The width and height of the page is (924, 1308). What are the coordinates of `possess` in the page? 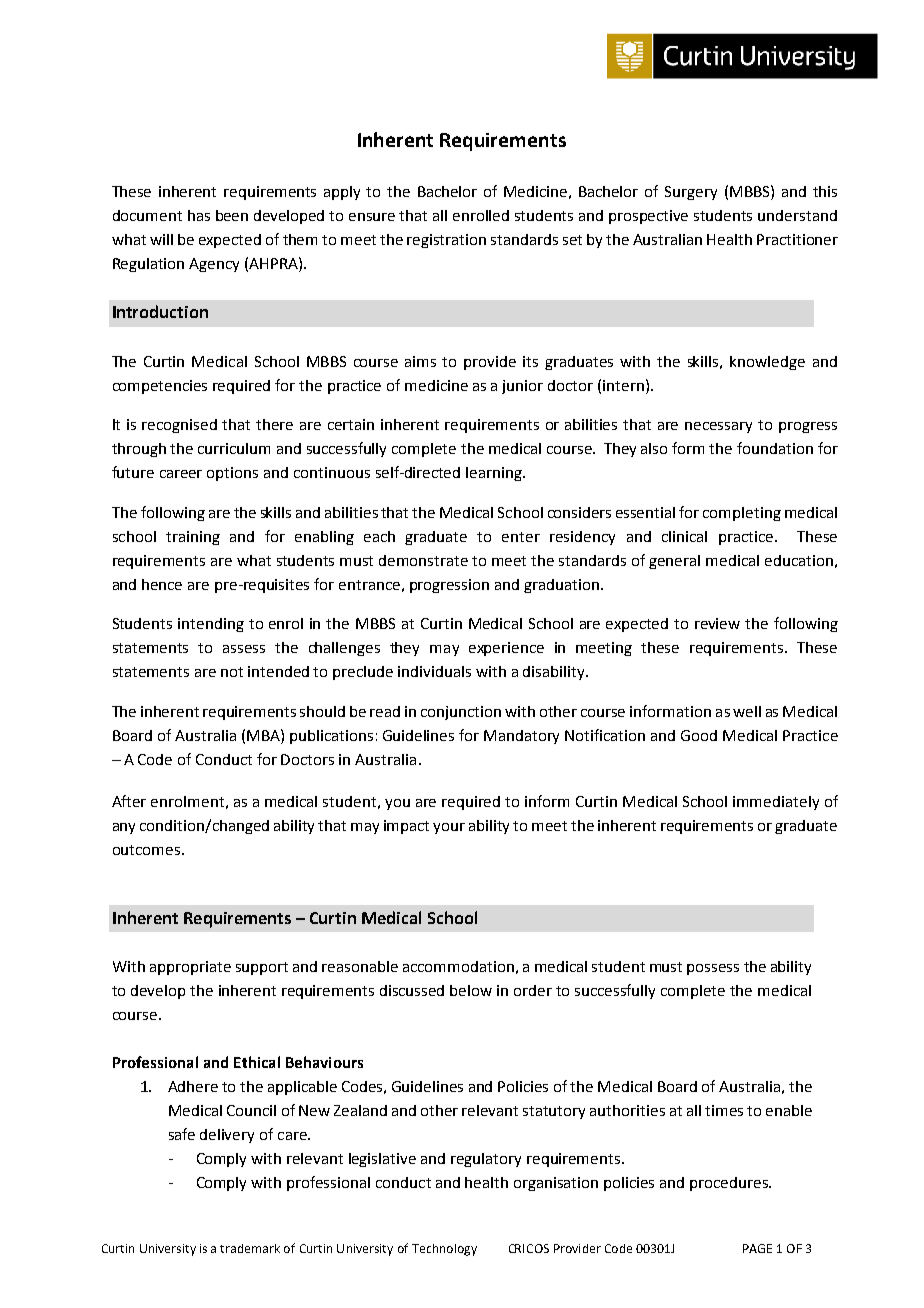 It's located at (713, 969).
